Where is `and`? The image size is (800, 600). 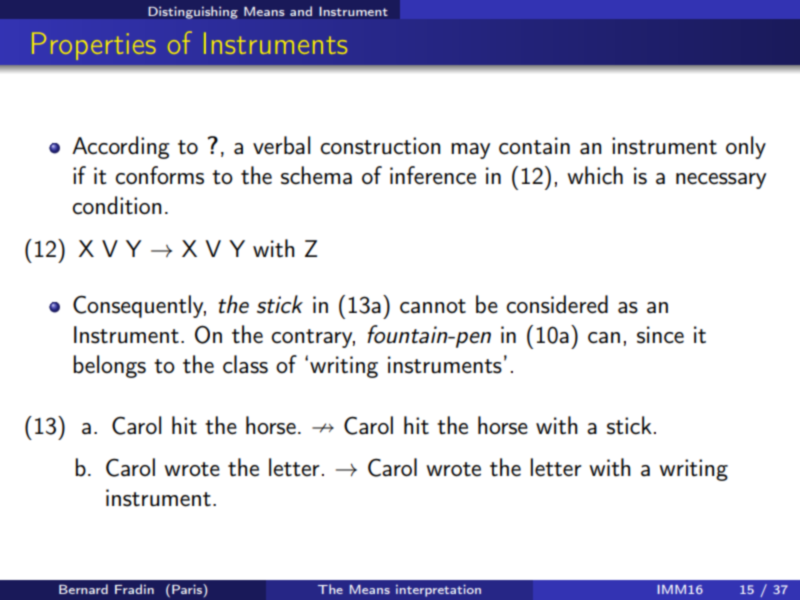 and is located at coordinates (301, 11).
